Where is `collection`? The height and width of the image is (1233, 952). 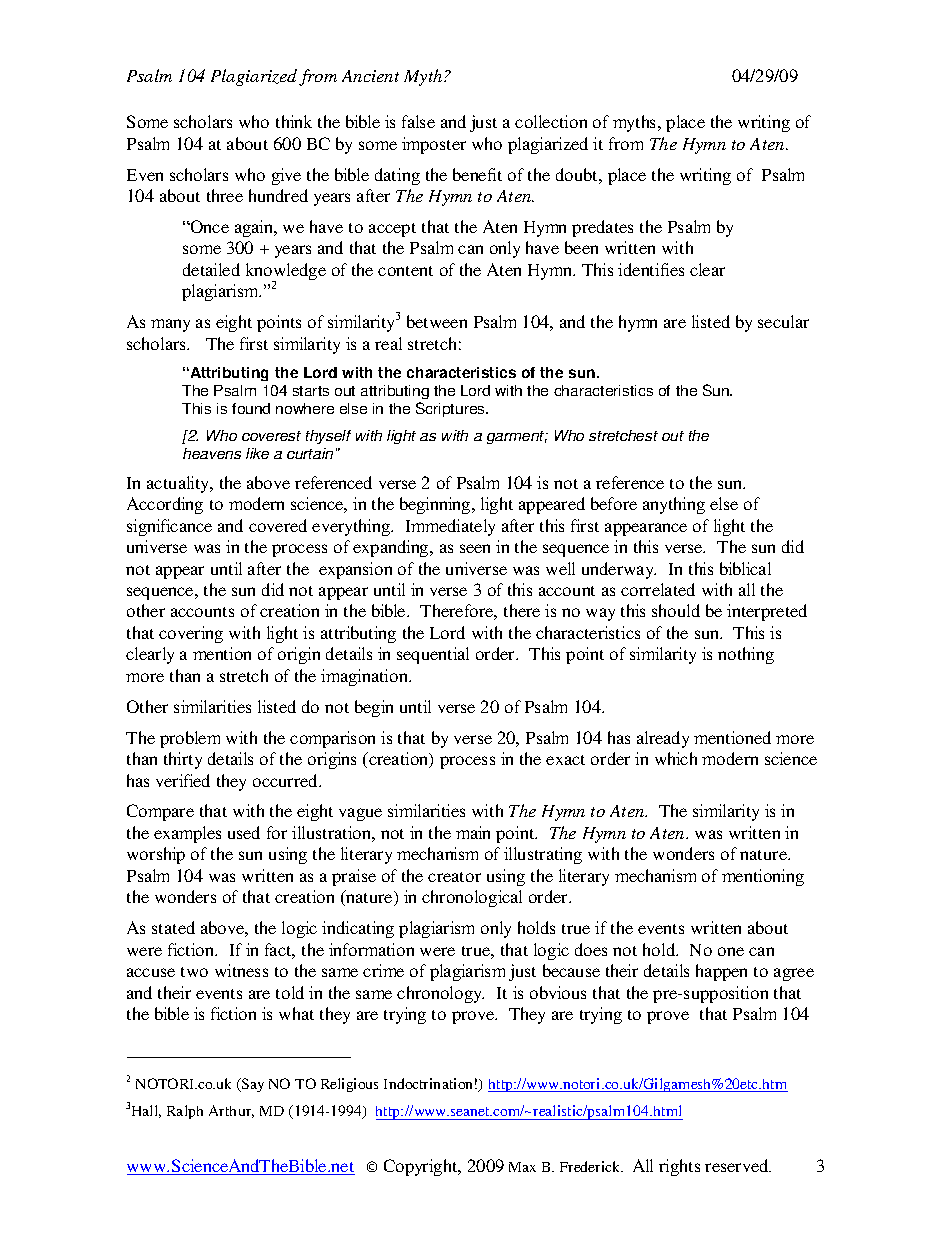
collection is located at coordinates (551, 121).
